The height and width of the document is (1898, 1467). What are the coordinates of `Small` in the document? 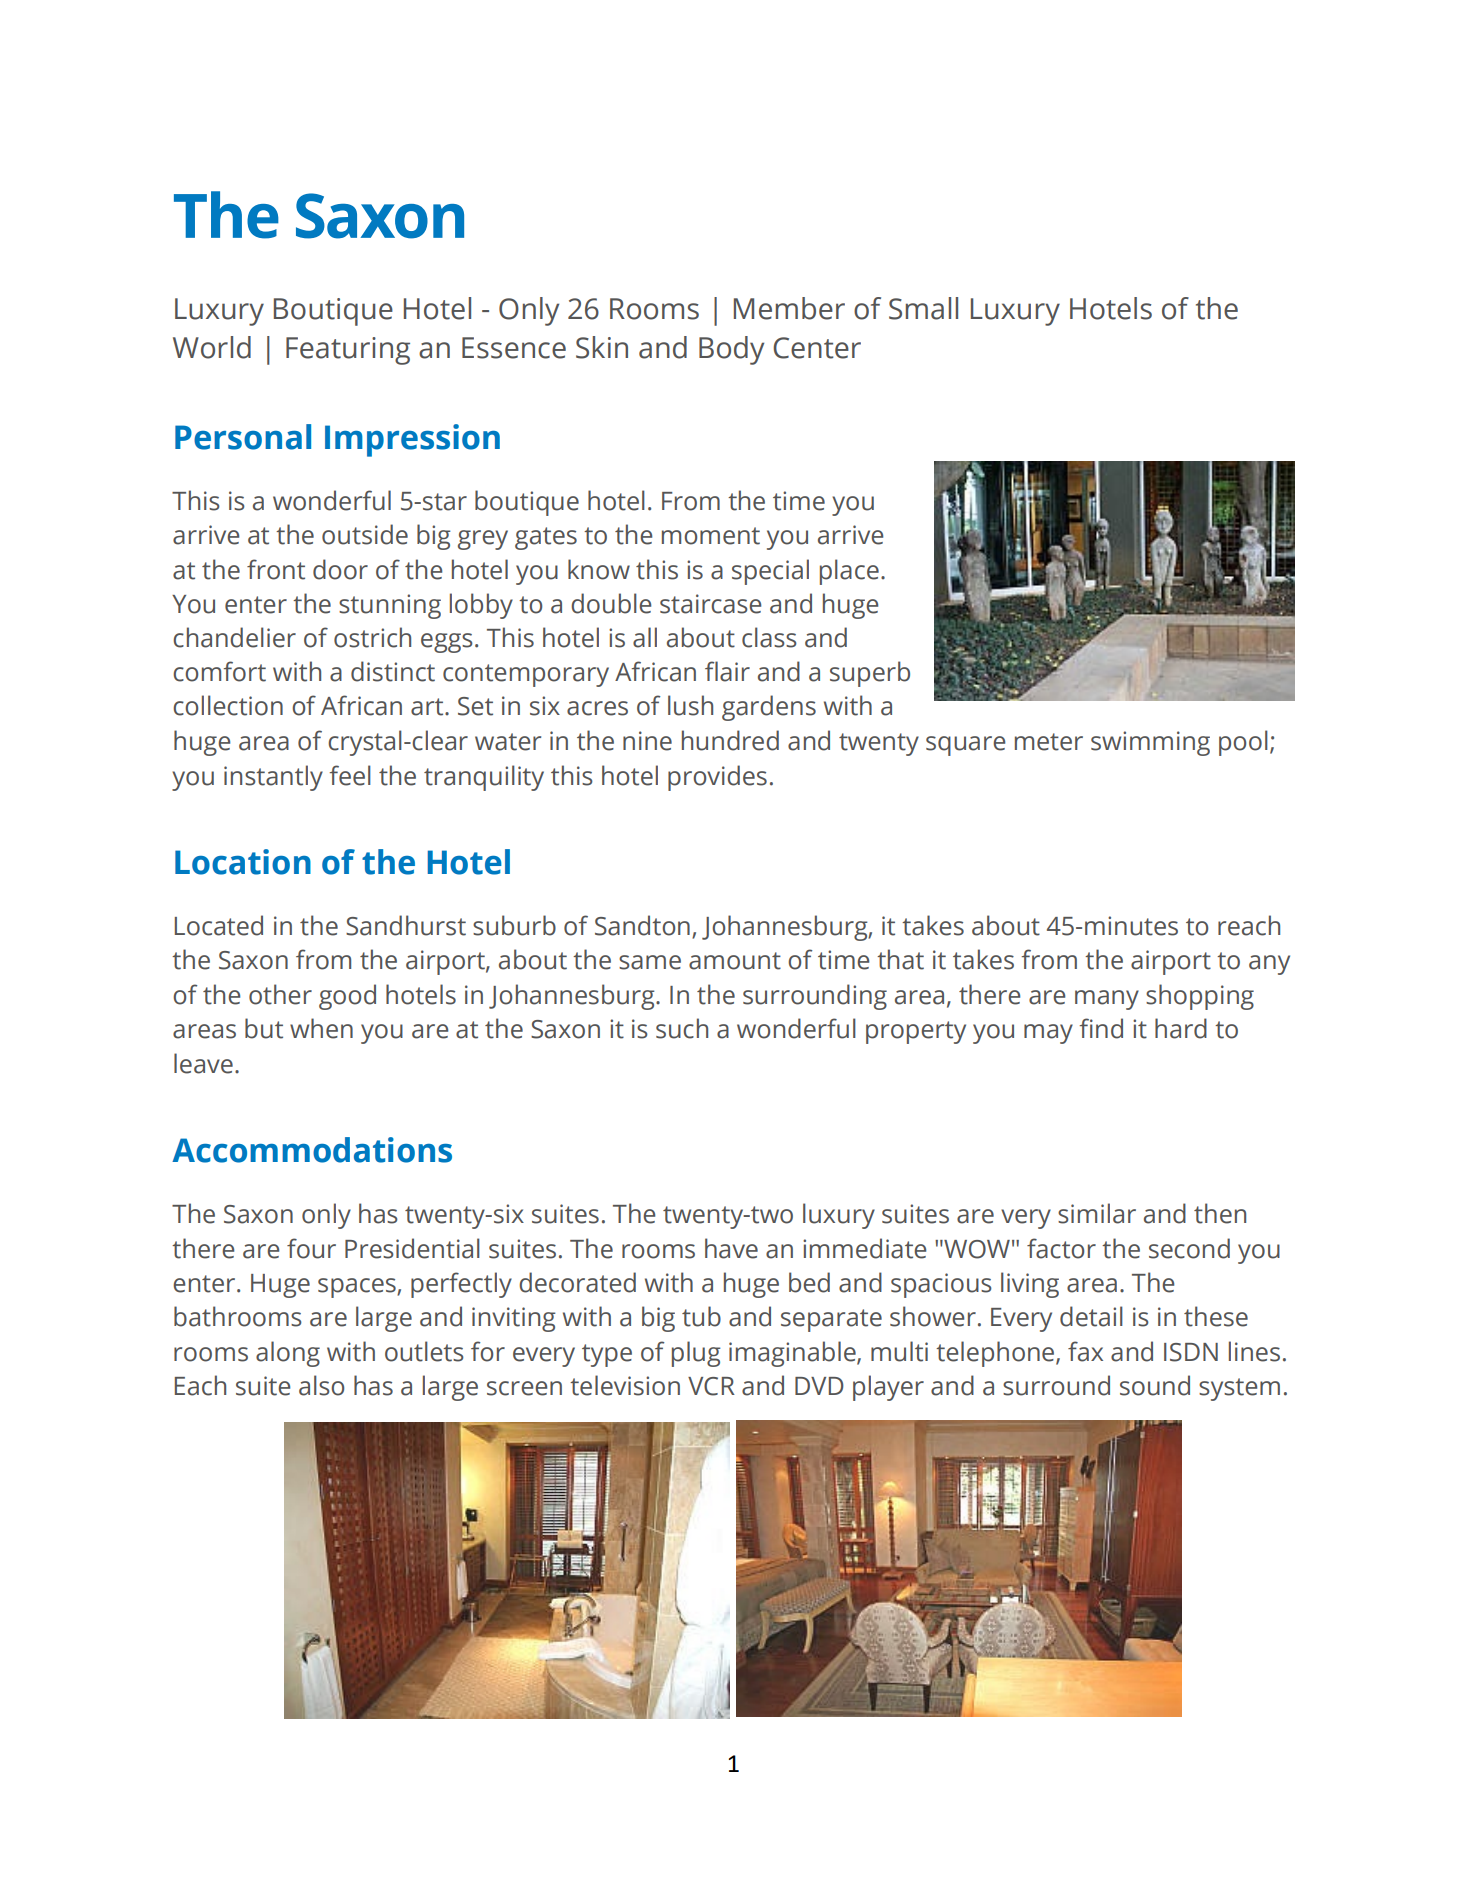 It's located at (923, 308).
